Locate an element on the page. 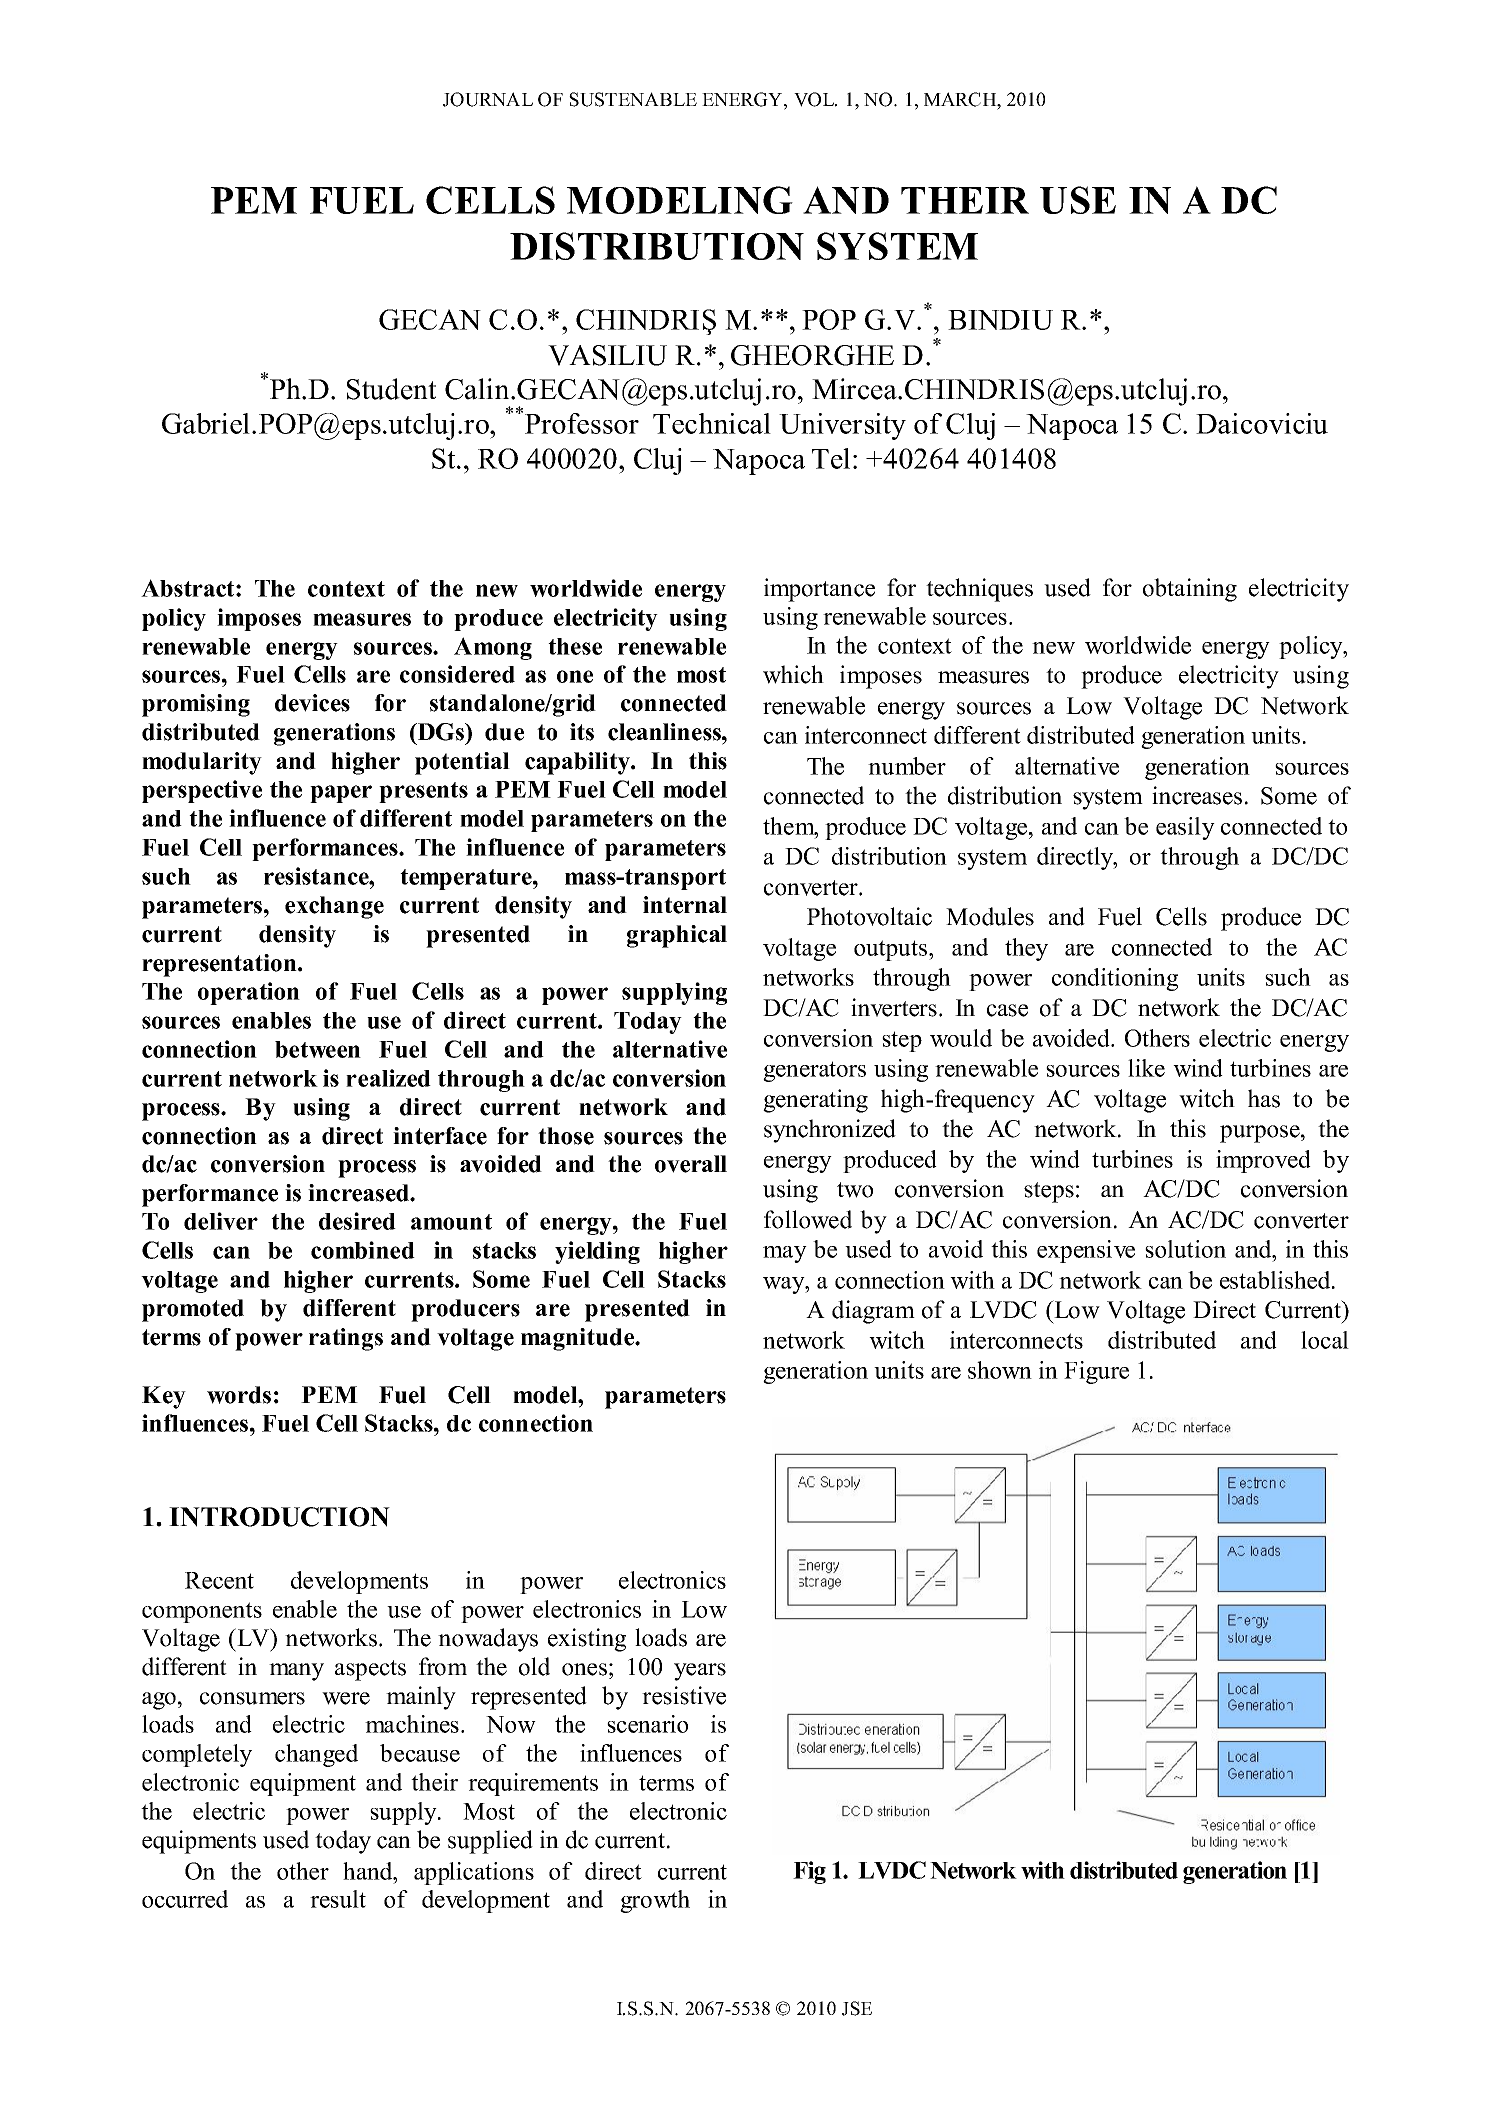 The image size is (1490, 2108). University is located at coordinates (842, 426).
